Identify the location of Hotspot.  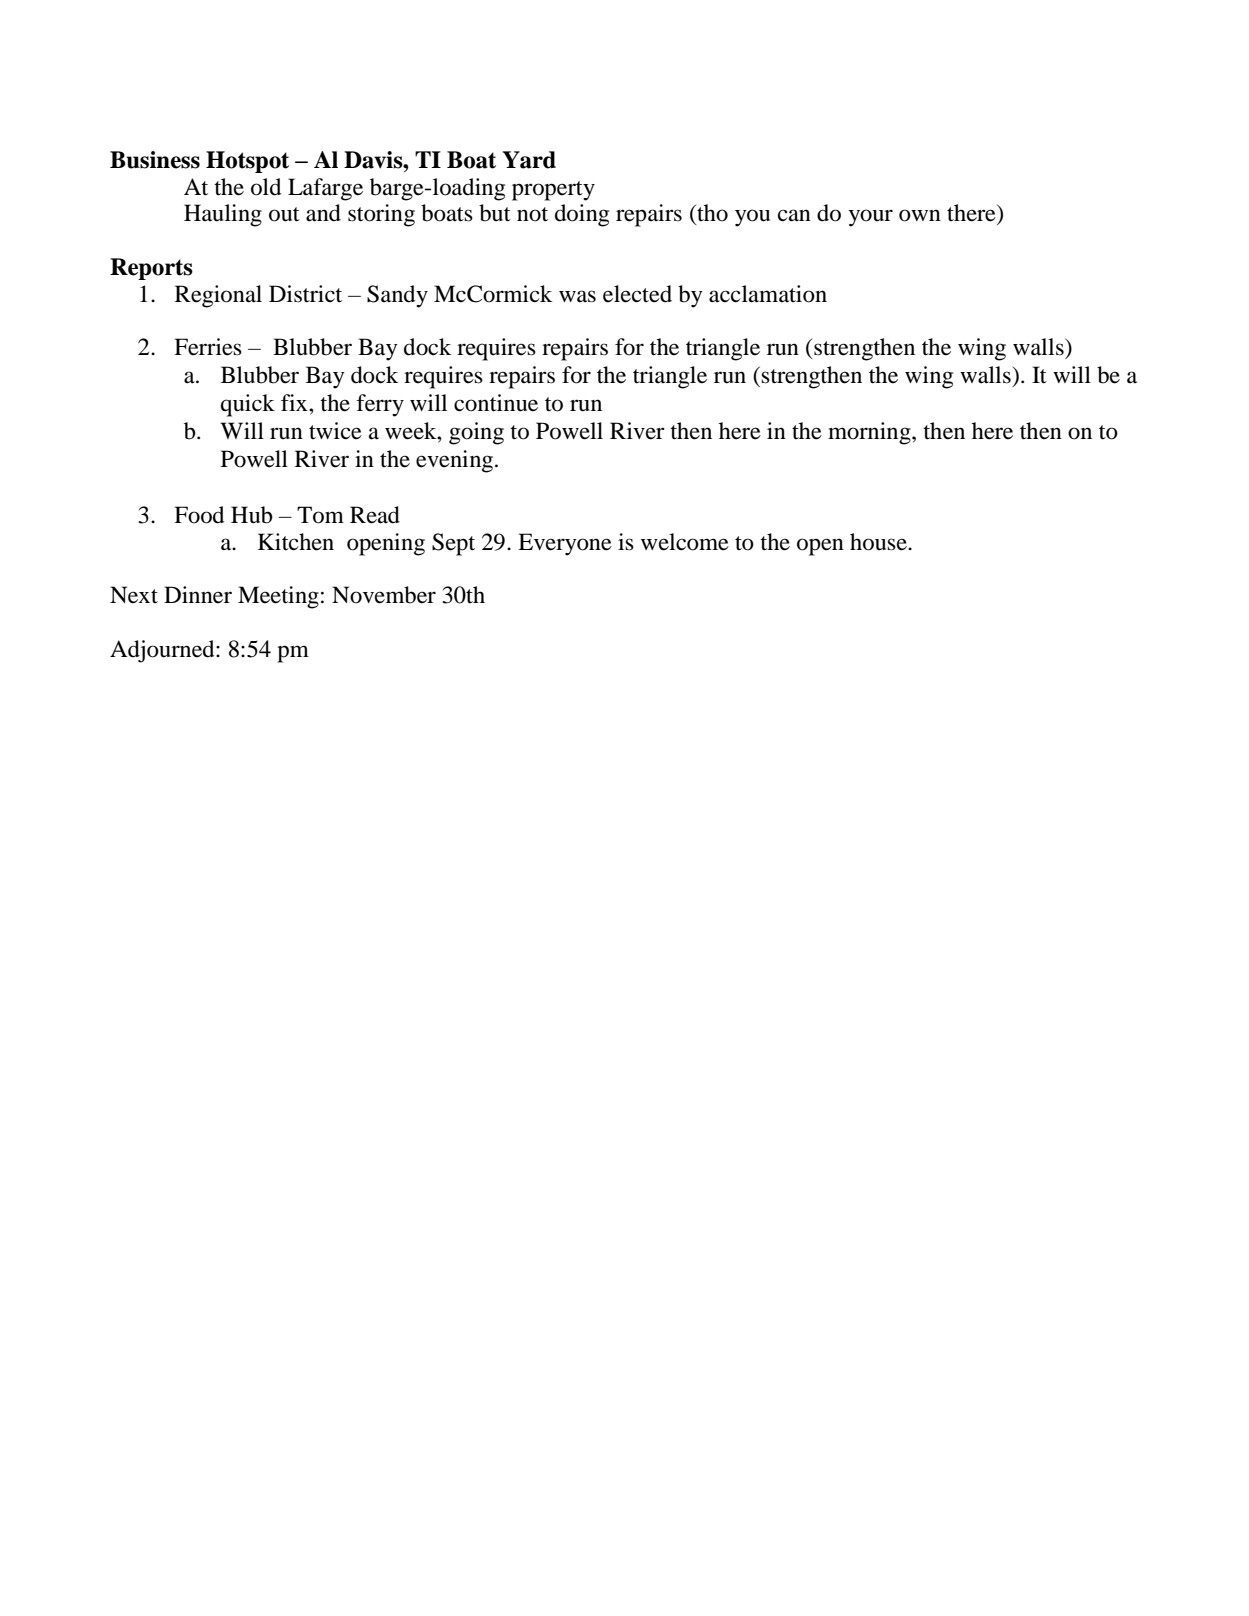
(247, 162).
